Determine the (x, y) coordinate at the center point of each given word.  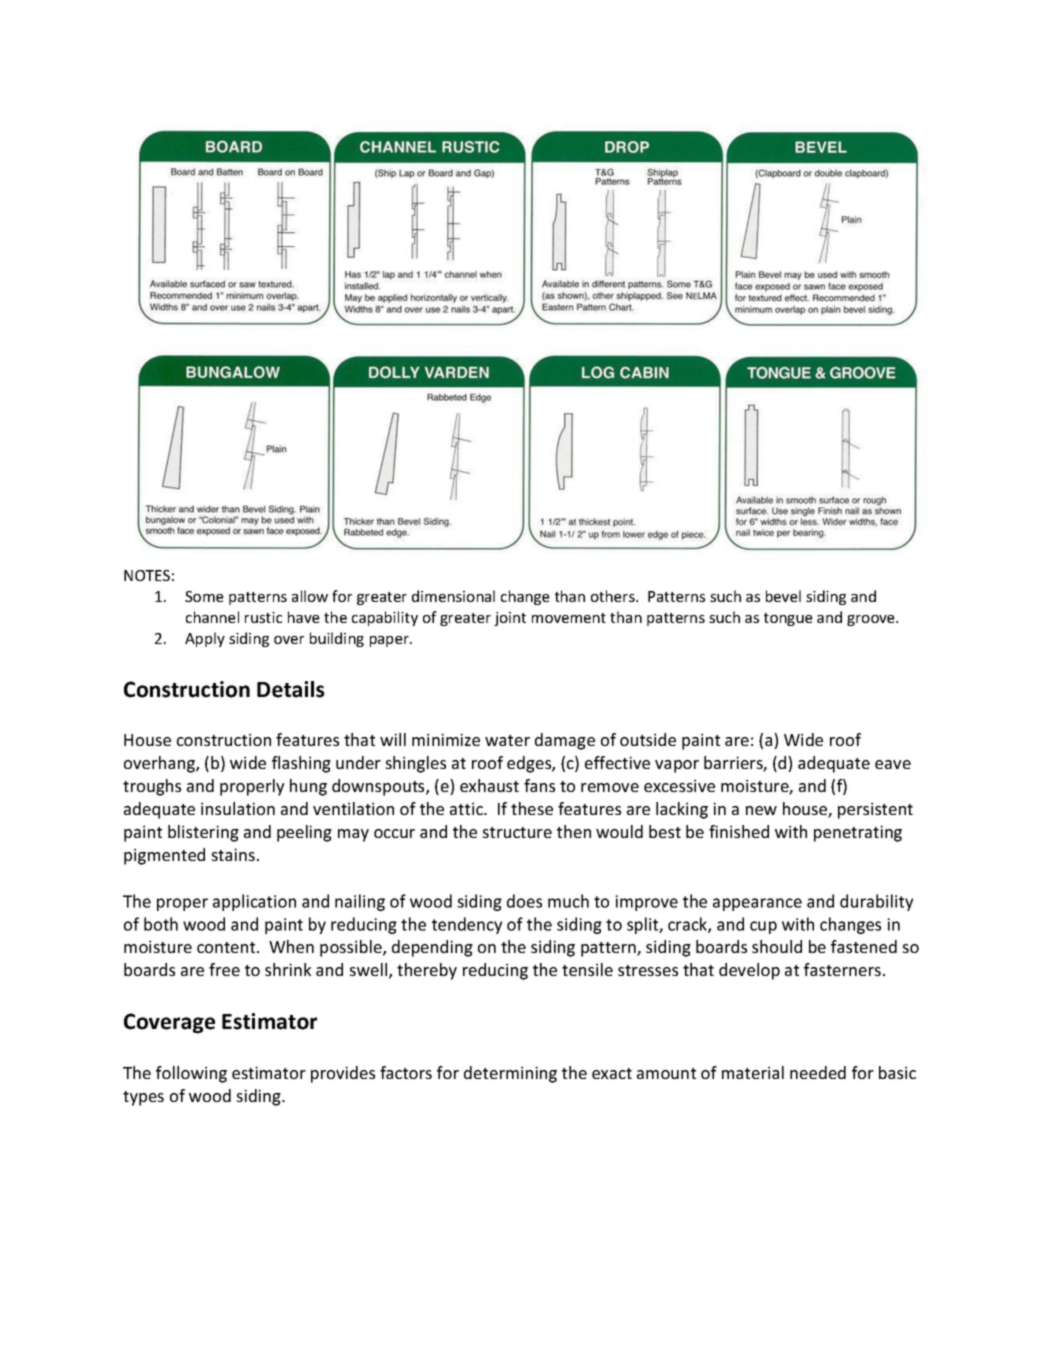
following (191, 1074)
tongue (788, 619)
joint (510, 619)
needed (818, 1072)
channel (212, 617)
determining (510, 1074)
